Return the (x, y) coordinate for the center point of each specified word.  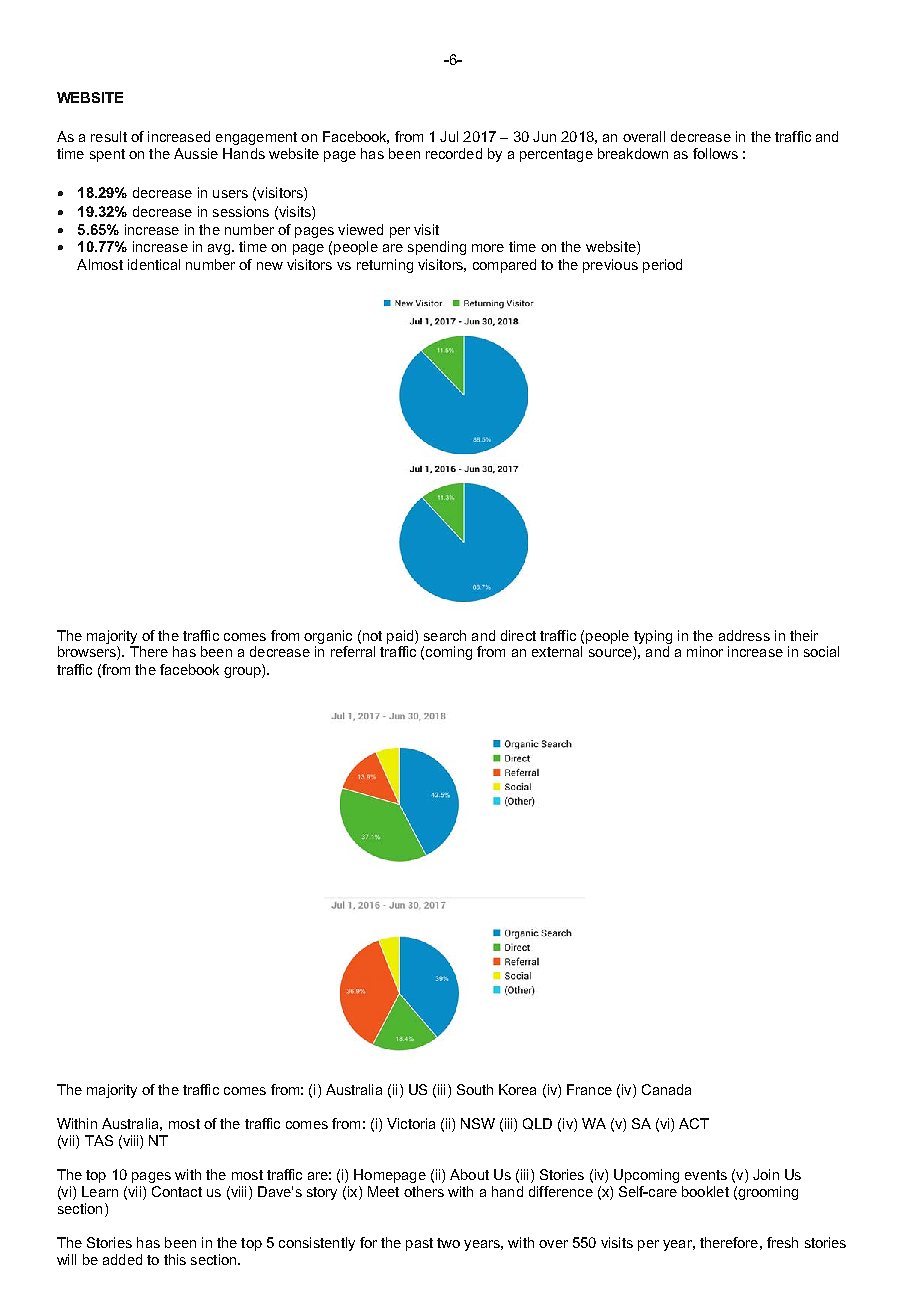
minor (705, 651)
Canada (666, 1089)
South (475, 1089)
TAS (99, 1140)
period (662, 266)
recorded (454, 153)
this (175, 1259)
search (445, 635)
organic (328, 637)
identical (154, 264)
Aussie (196, 153)
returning (385, 266)
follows (715, 153)
